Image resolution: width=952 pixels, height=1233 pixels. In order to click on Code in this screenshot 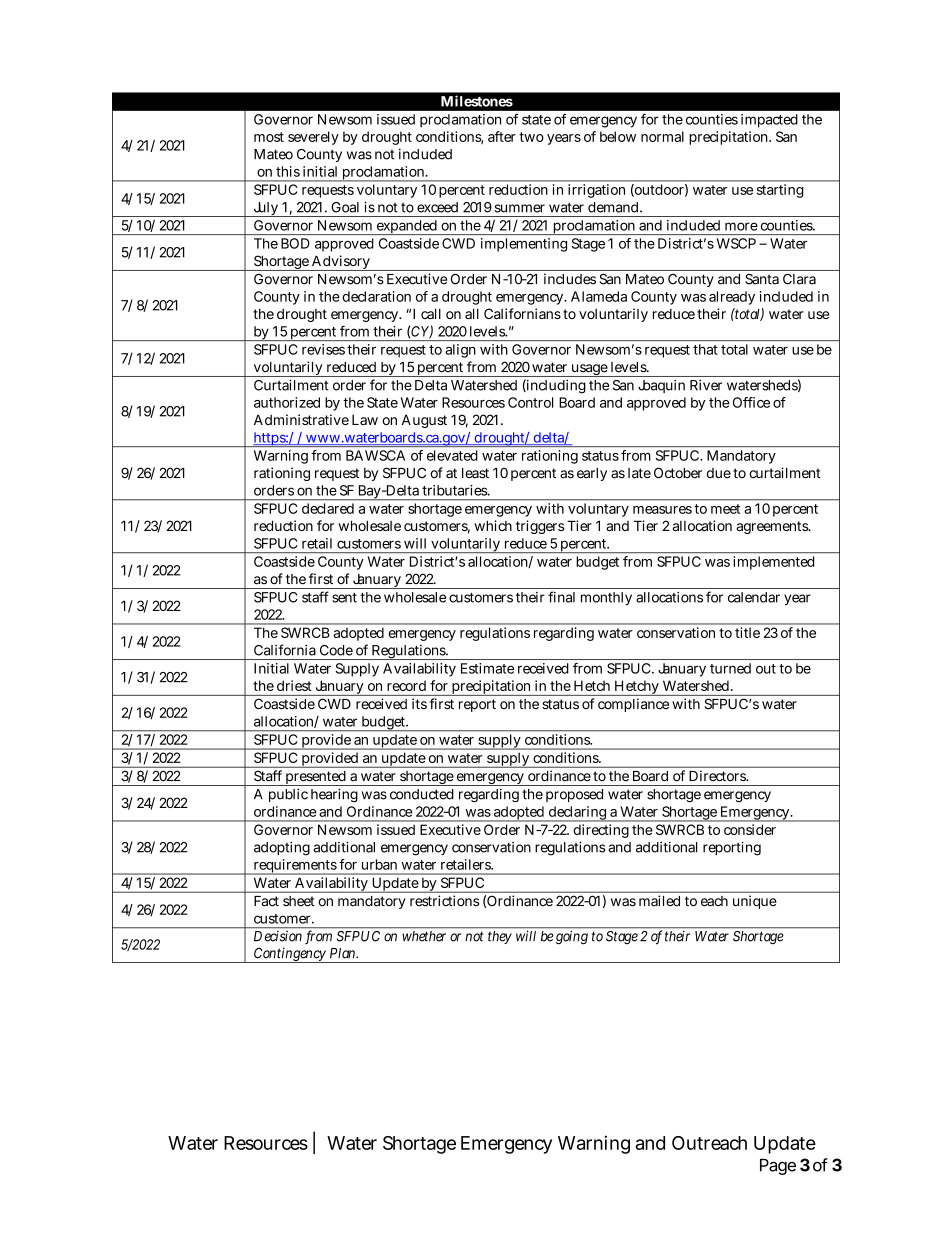, I will do `click(336, 650)`.
